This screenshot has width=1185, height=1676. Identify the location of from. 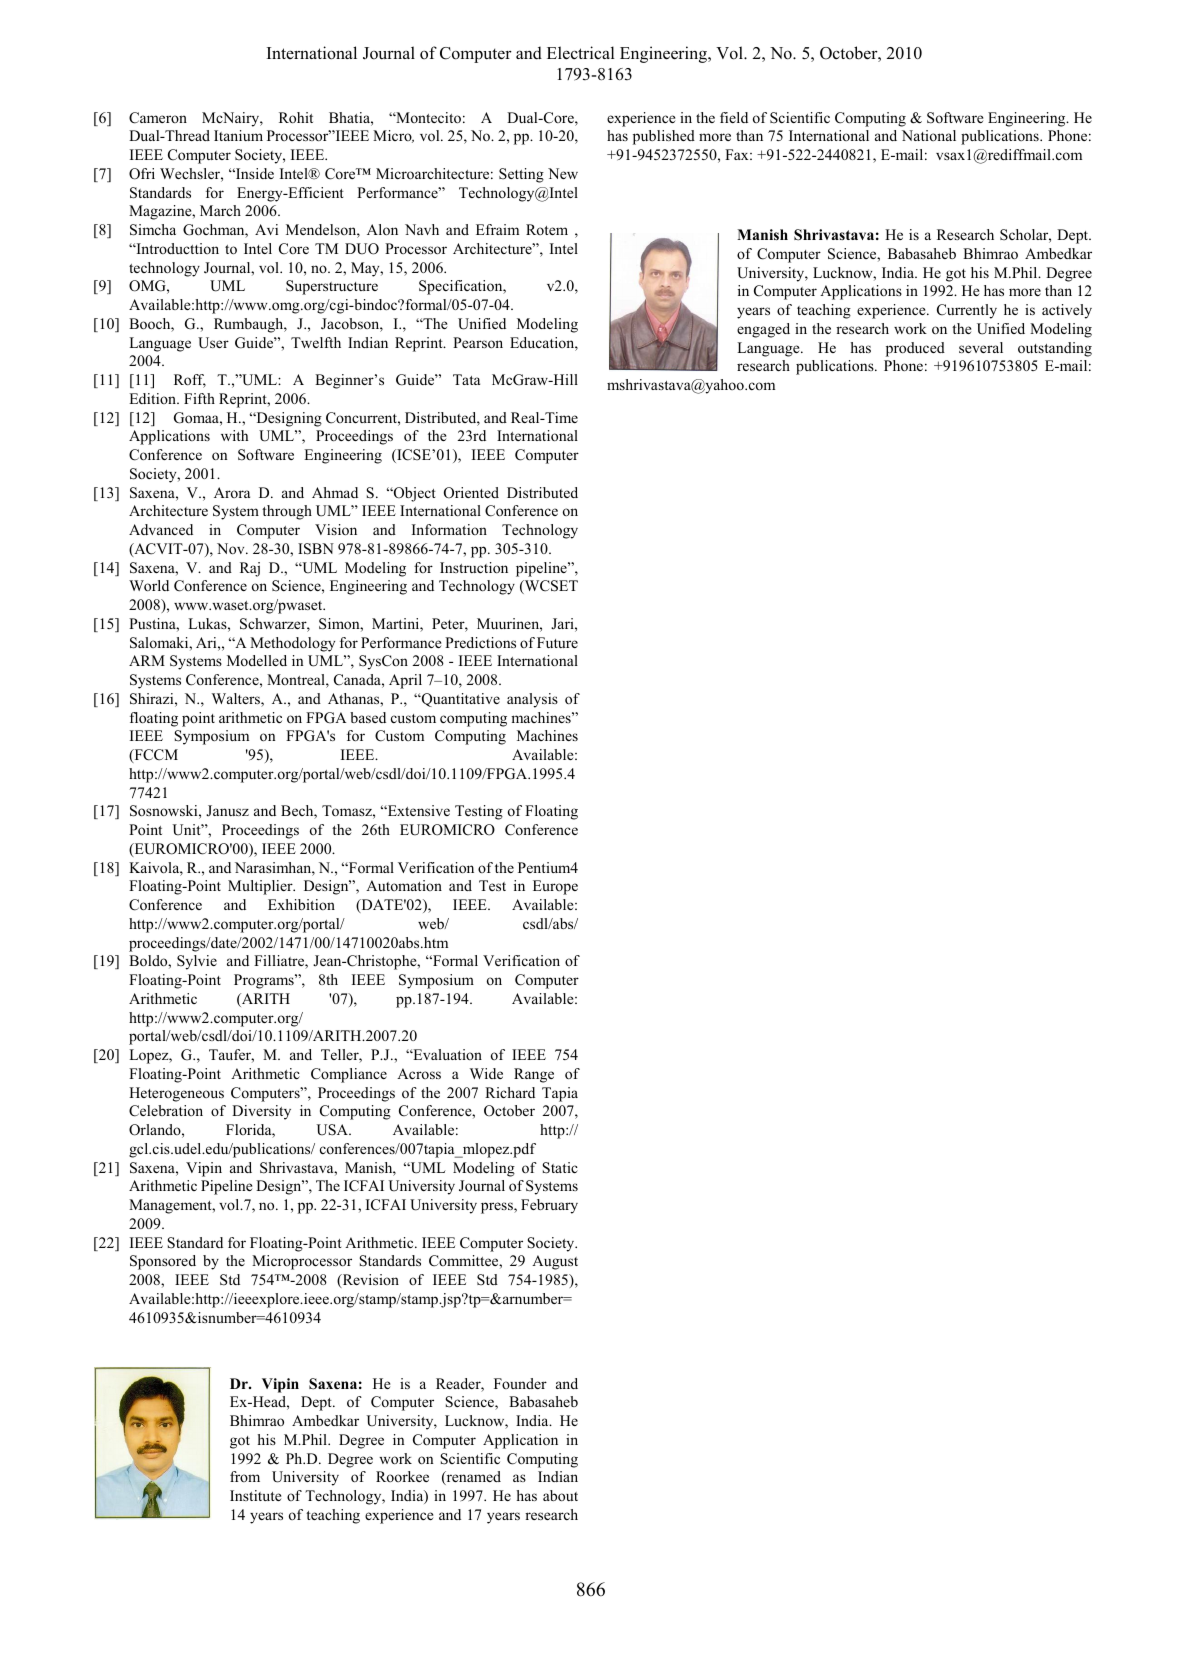
(245, 1476).
